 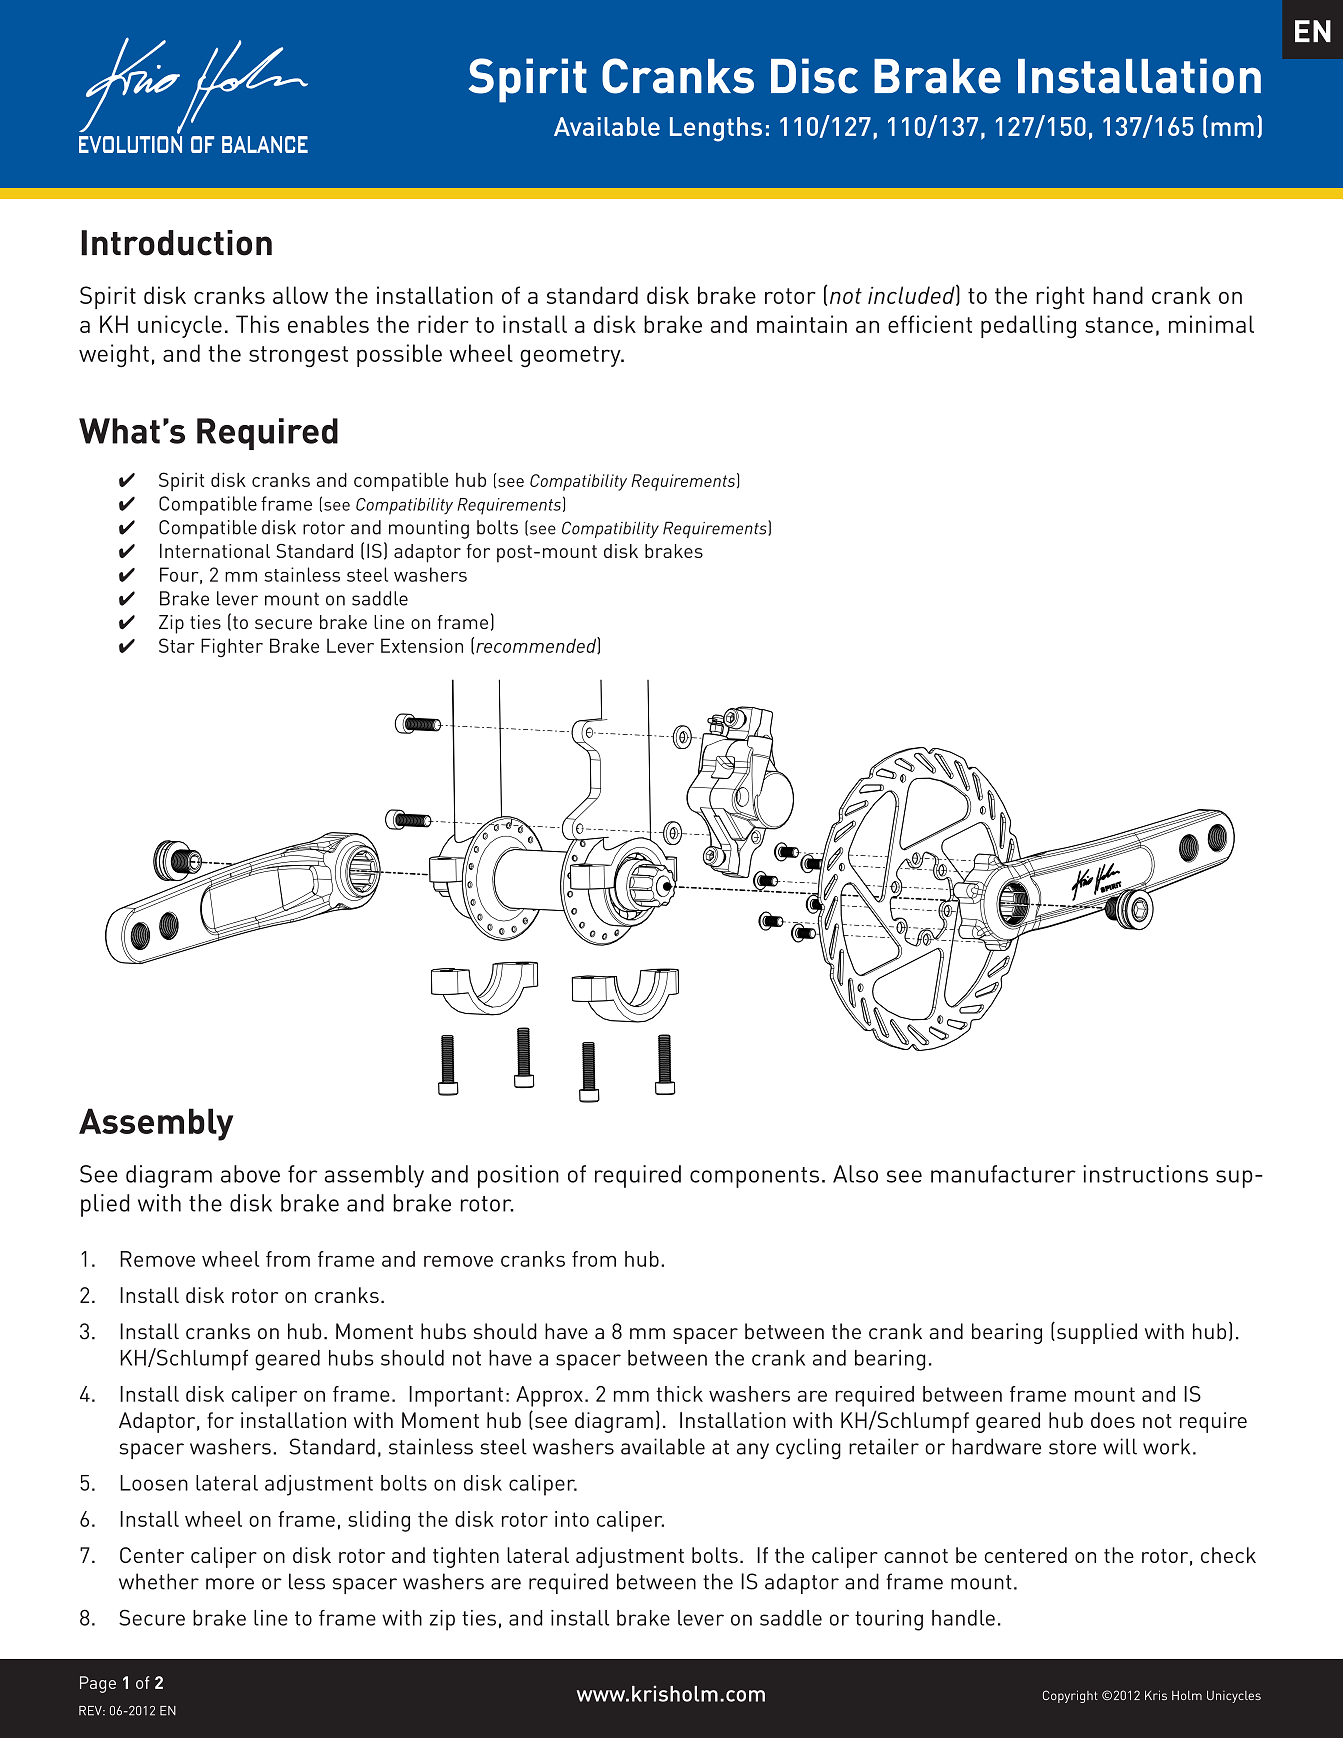 What do you see at coordinates (1145, 1174) in the page?
I see `instructions` at bounding box center [1145, 1174].
